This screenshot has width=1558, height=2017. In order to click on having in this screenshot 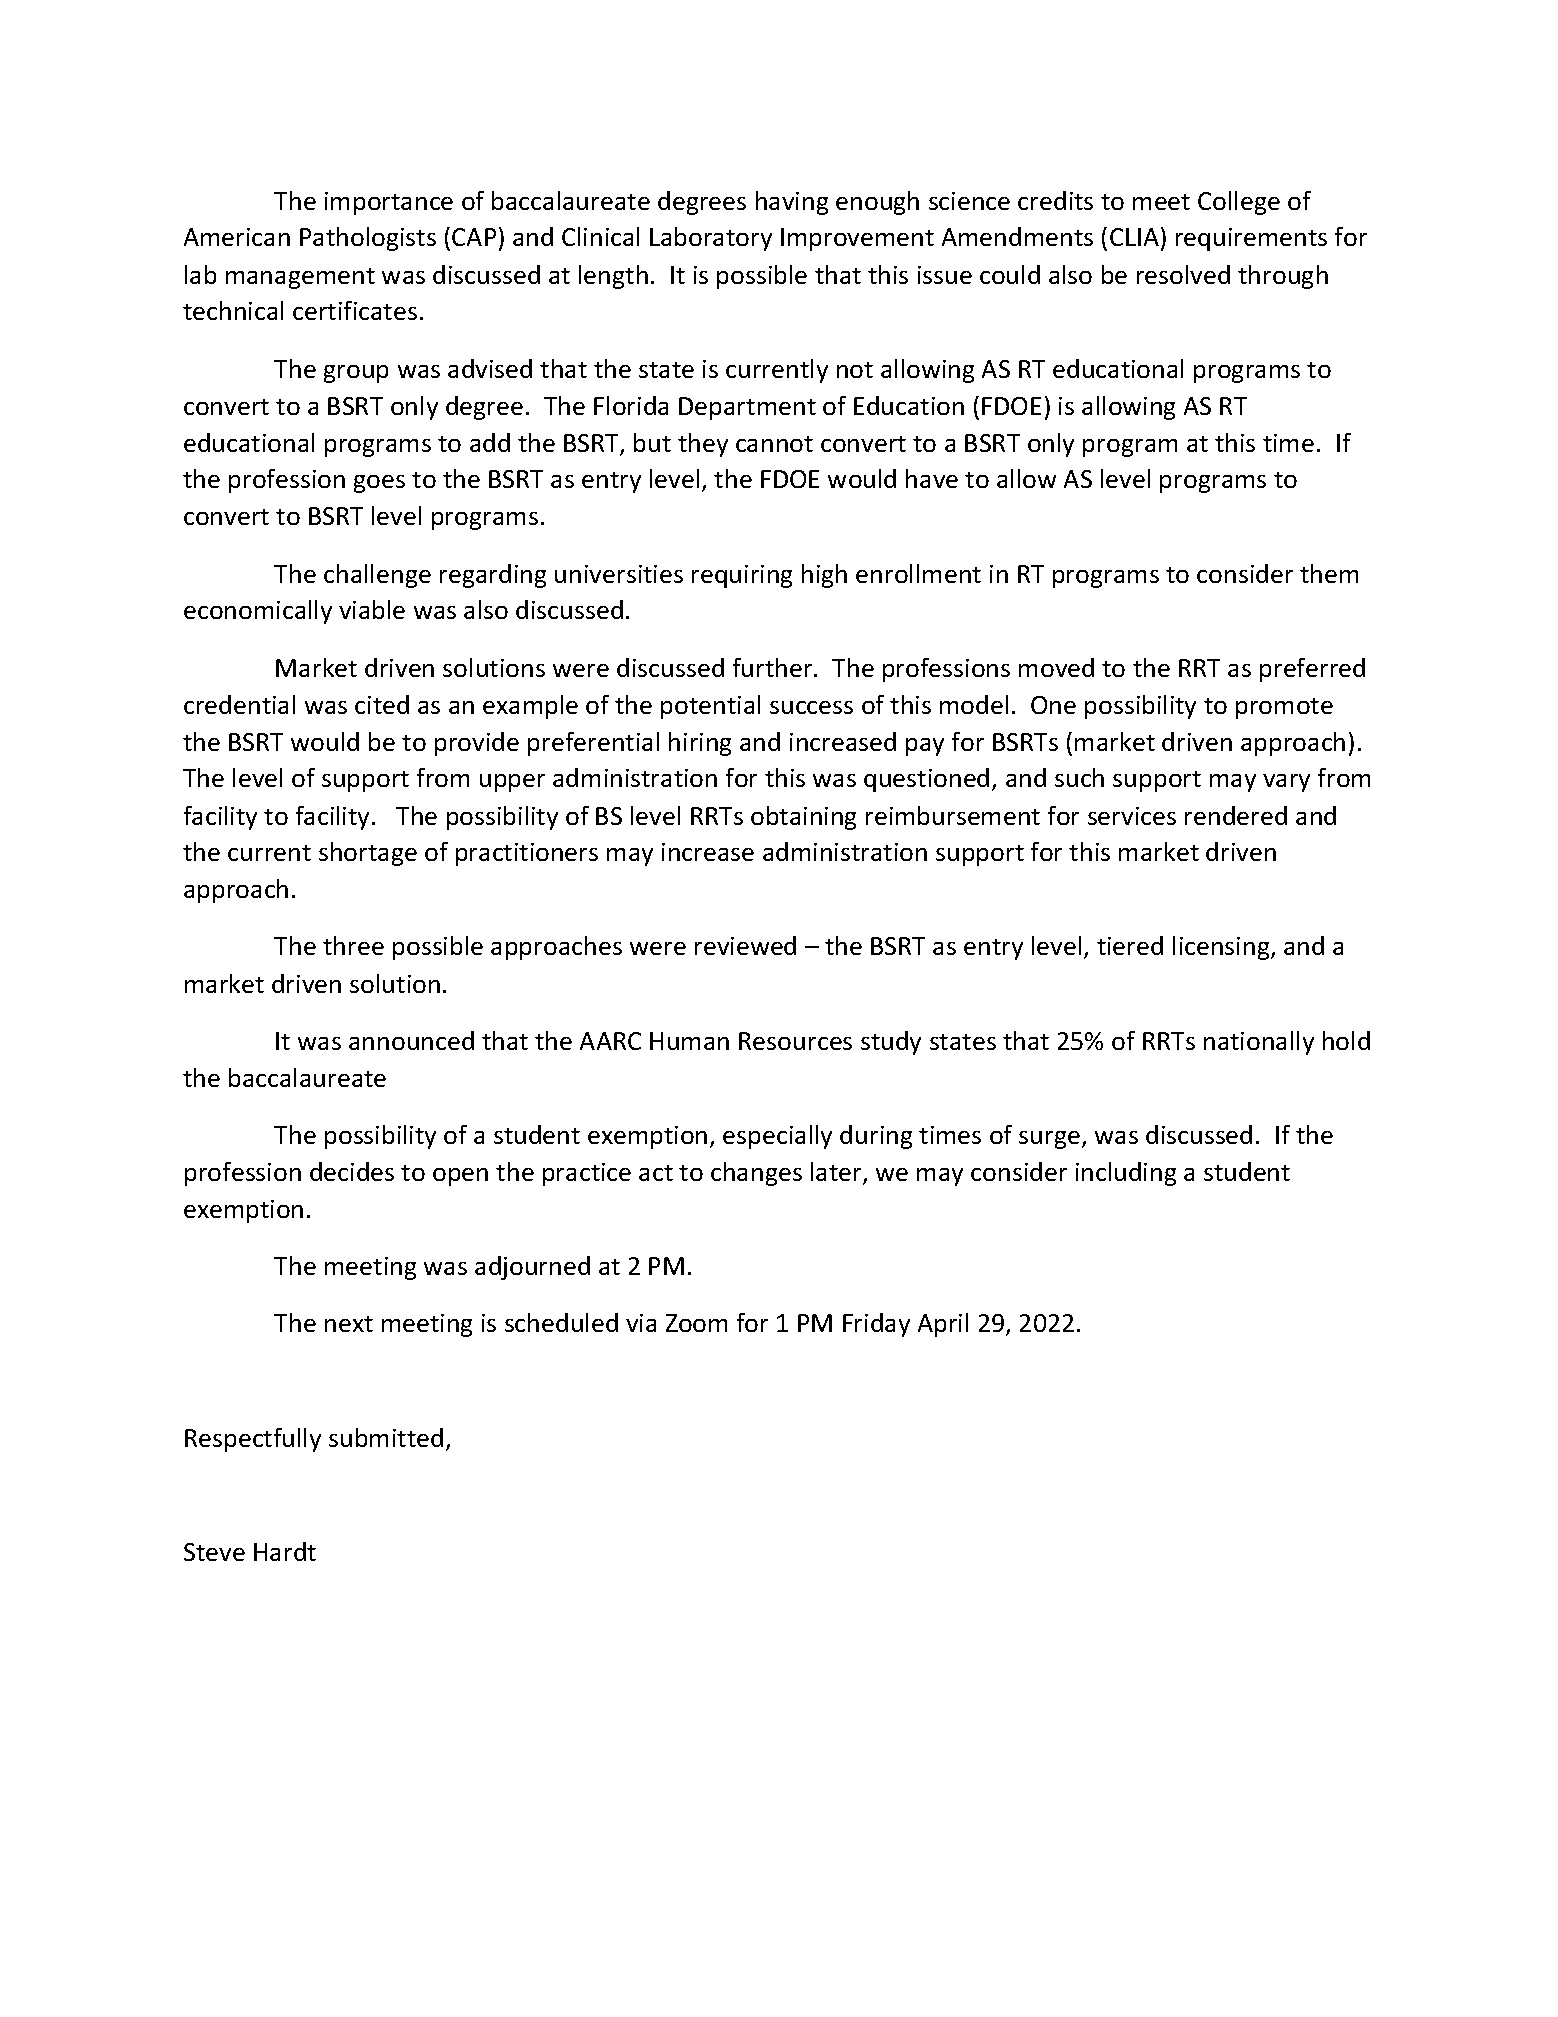, I will do `click(792, 203)`.
